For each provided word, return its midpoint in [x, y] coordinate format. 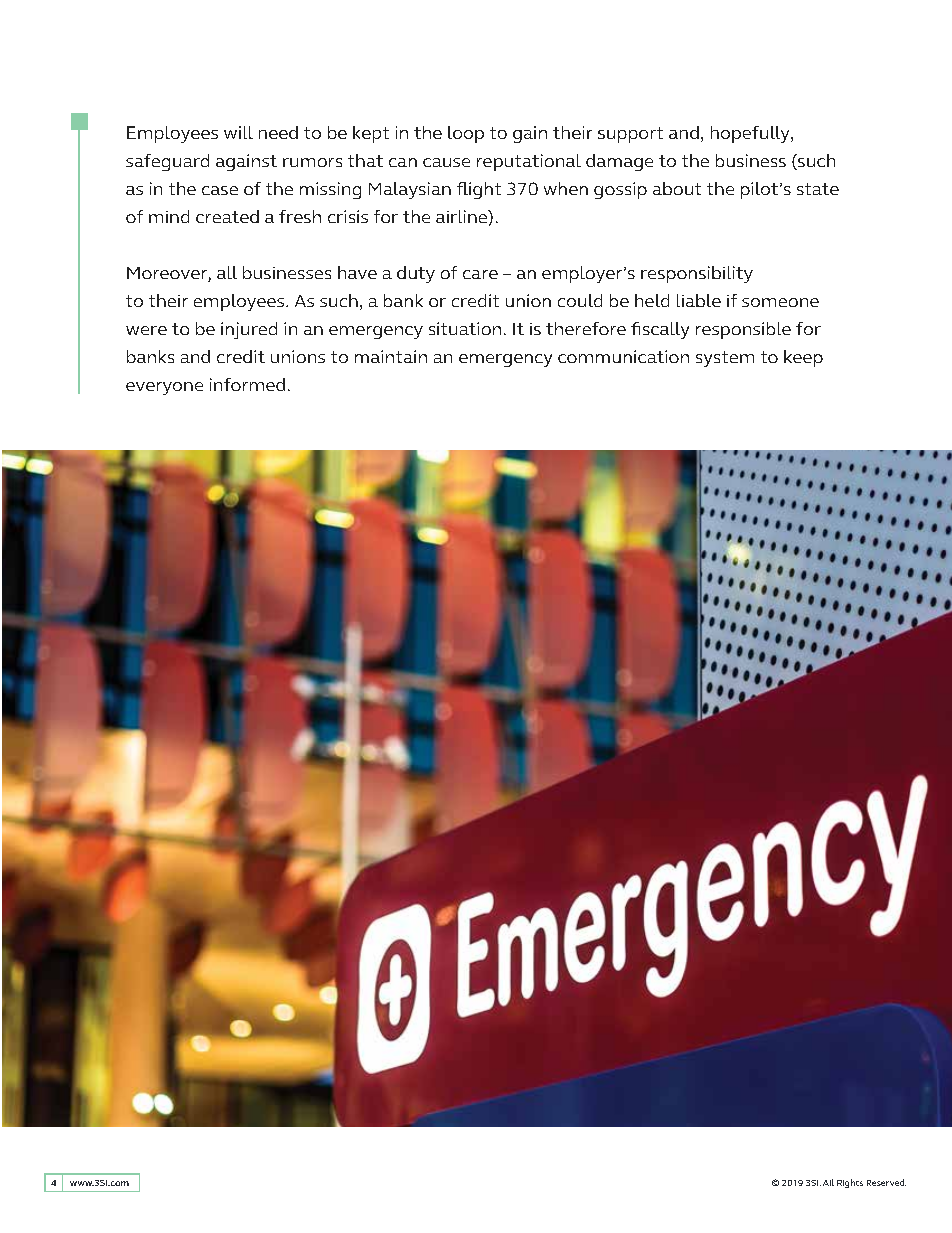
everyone [164, 388]
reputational [529, 162]
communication [623, 356]
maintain [391, 356]
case [220, 190]
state [818, 189]
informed [247, 384]
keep [803, 358]
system [725, 359]
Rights [850, 1183]
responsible [743, 330]
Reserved [886, 1182]
